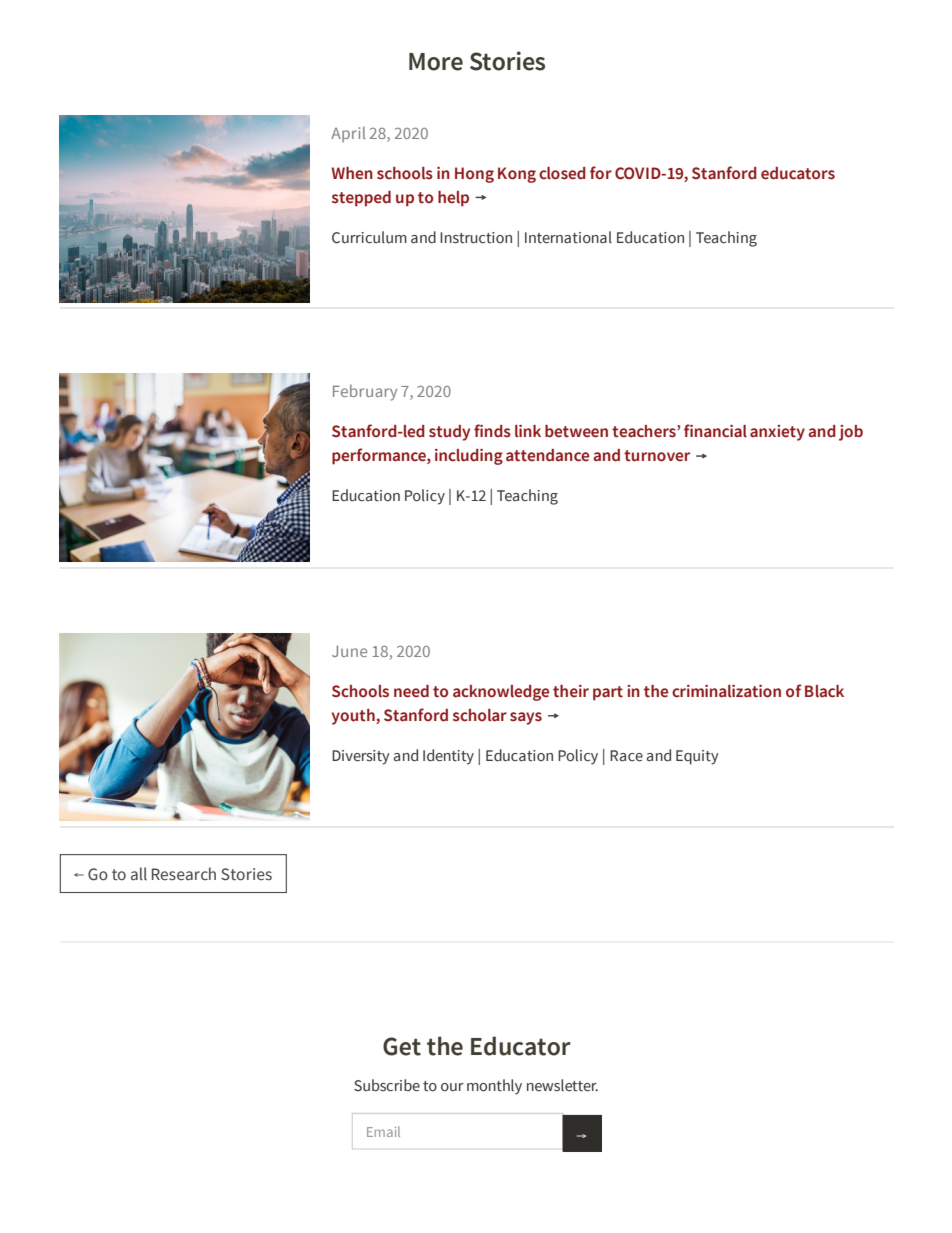  What do you see at coordinates (777, 433) in the document?
I see `anxiety` at bounding box center [777, 433].
